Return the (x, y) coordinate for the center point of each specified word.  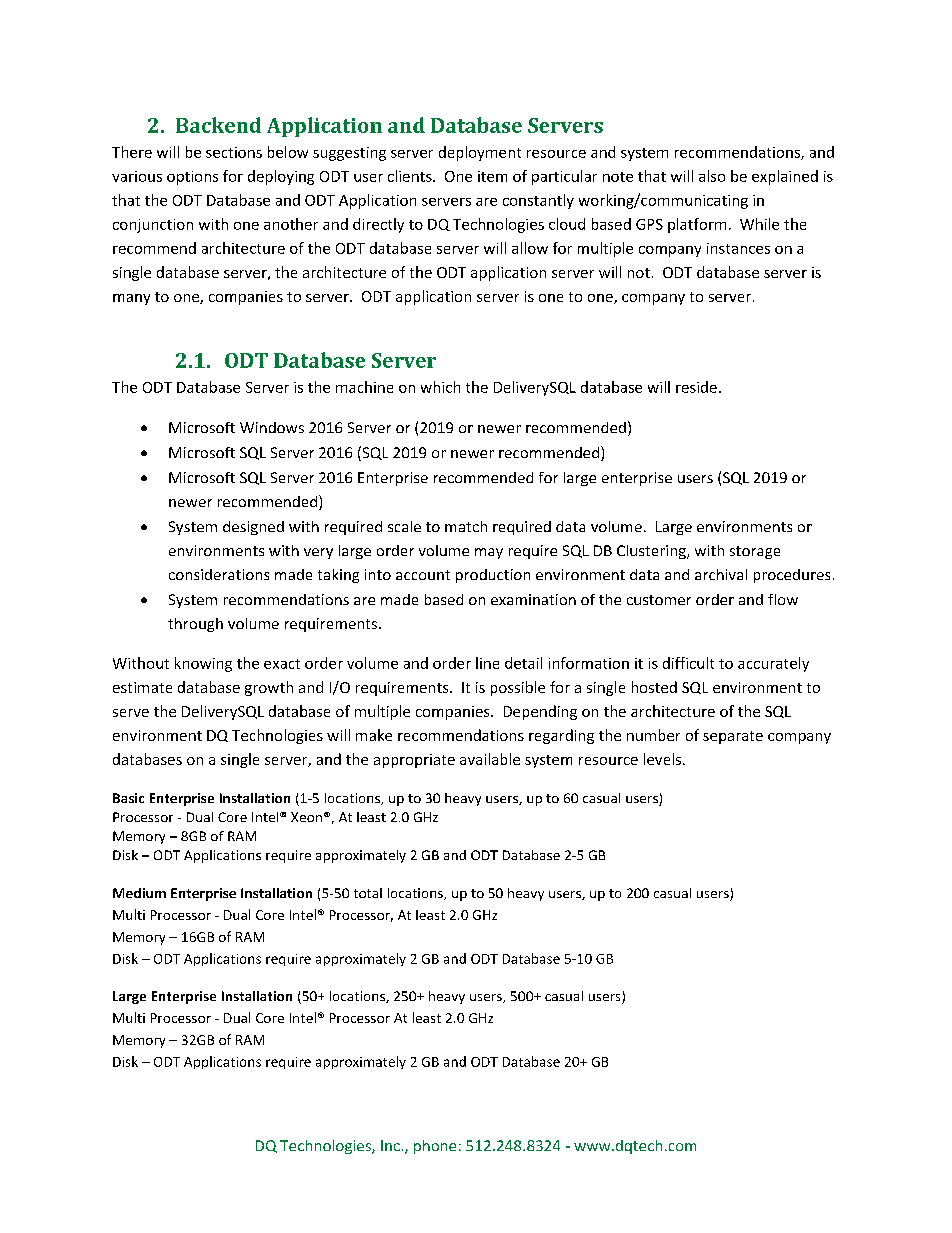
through (195, 625)
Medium (139, 893)
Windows (272, 427)
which (440, 387)
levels (662, 759)
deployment (480, 153)
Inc (390, 1145)
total (368, 893)
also (712, 176)
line (487, 663)
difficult (688, 663)
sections (234, 152)
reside (696, 387)
